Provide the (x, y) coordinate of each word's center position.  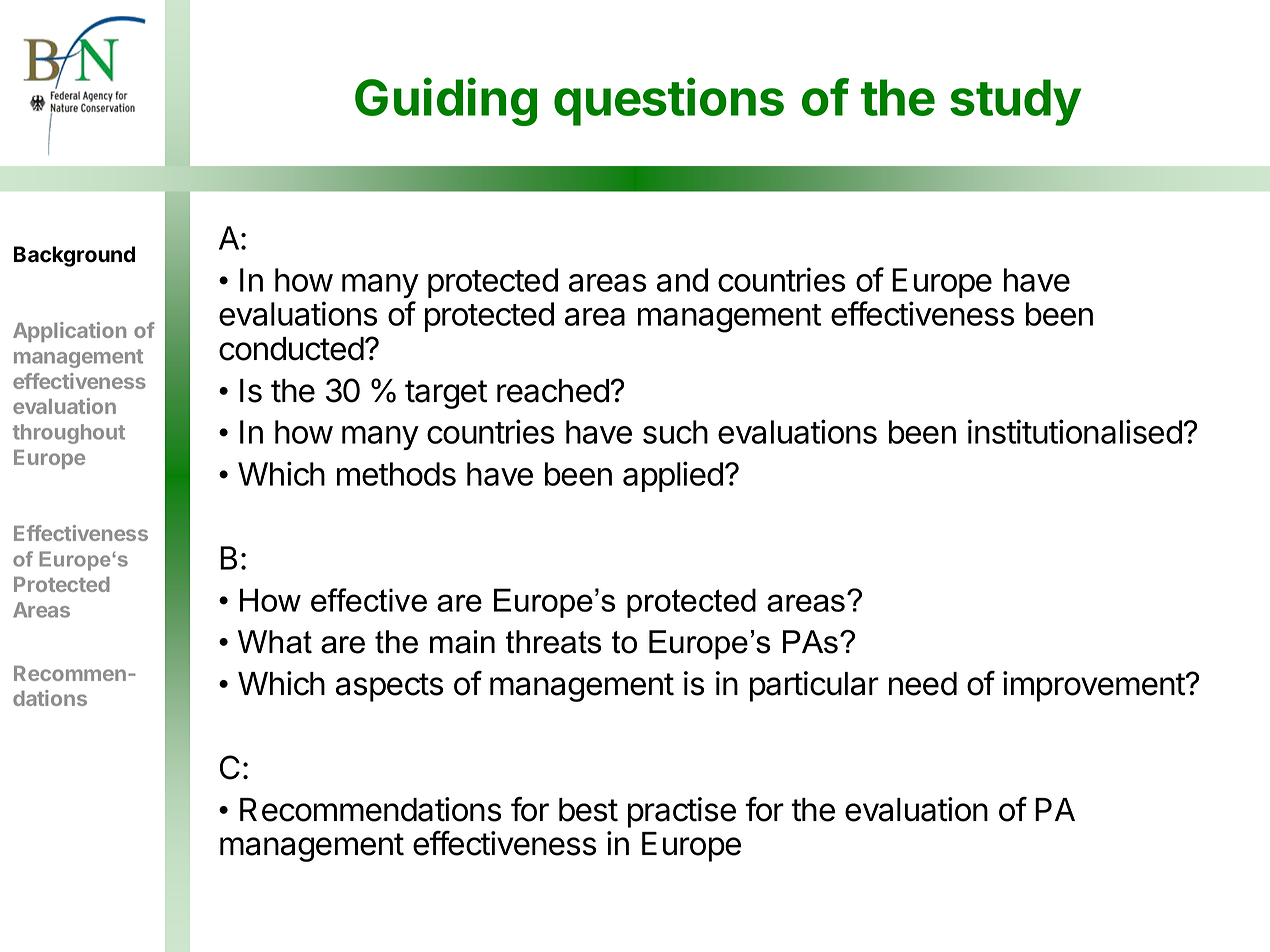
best (588, 810)
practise (682, 812)
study (1015, 102)
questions (669, 101)
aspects (389, 687)
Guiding (446, 101)
